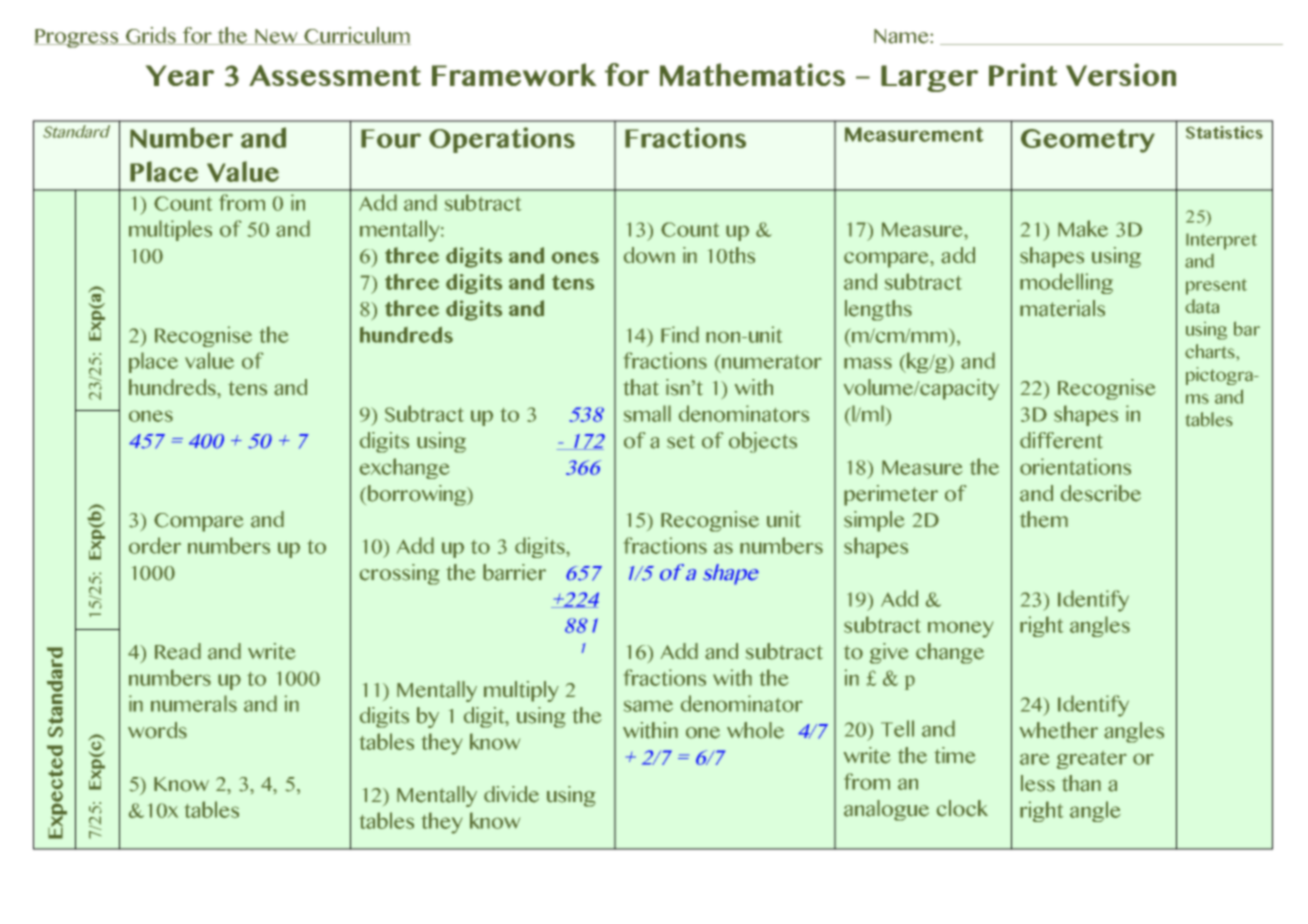  Describe the element at coordinates (514, 572) in the image. I see `barrier` at that location.
